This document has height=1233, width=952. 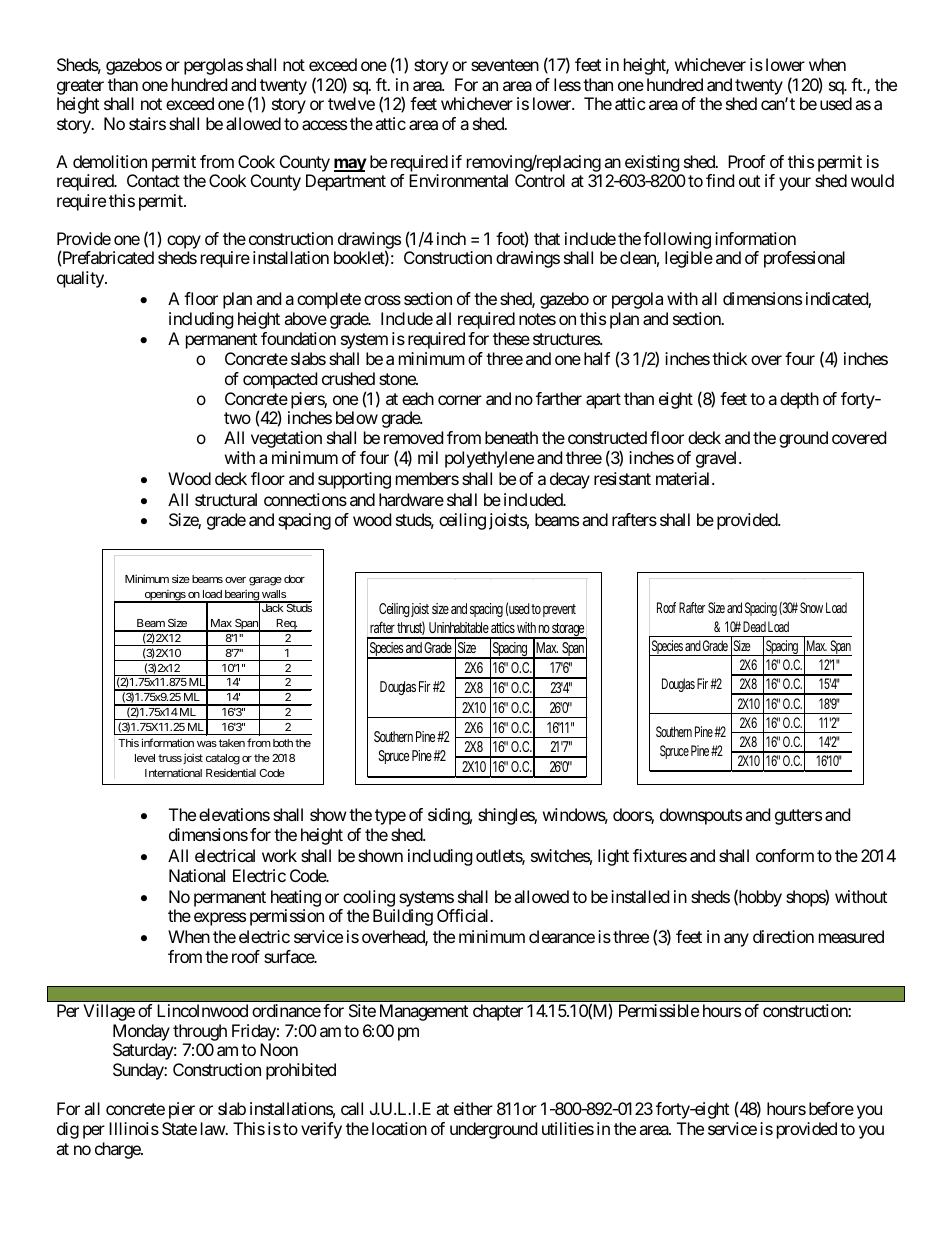 I want to click on level, so click(x=145, y=758).
